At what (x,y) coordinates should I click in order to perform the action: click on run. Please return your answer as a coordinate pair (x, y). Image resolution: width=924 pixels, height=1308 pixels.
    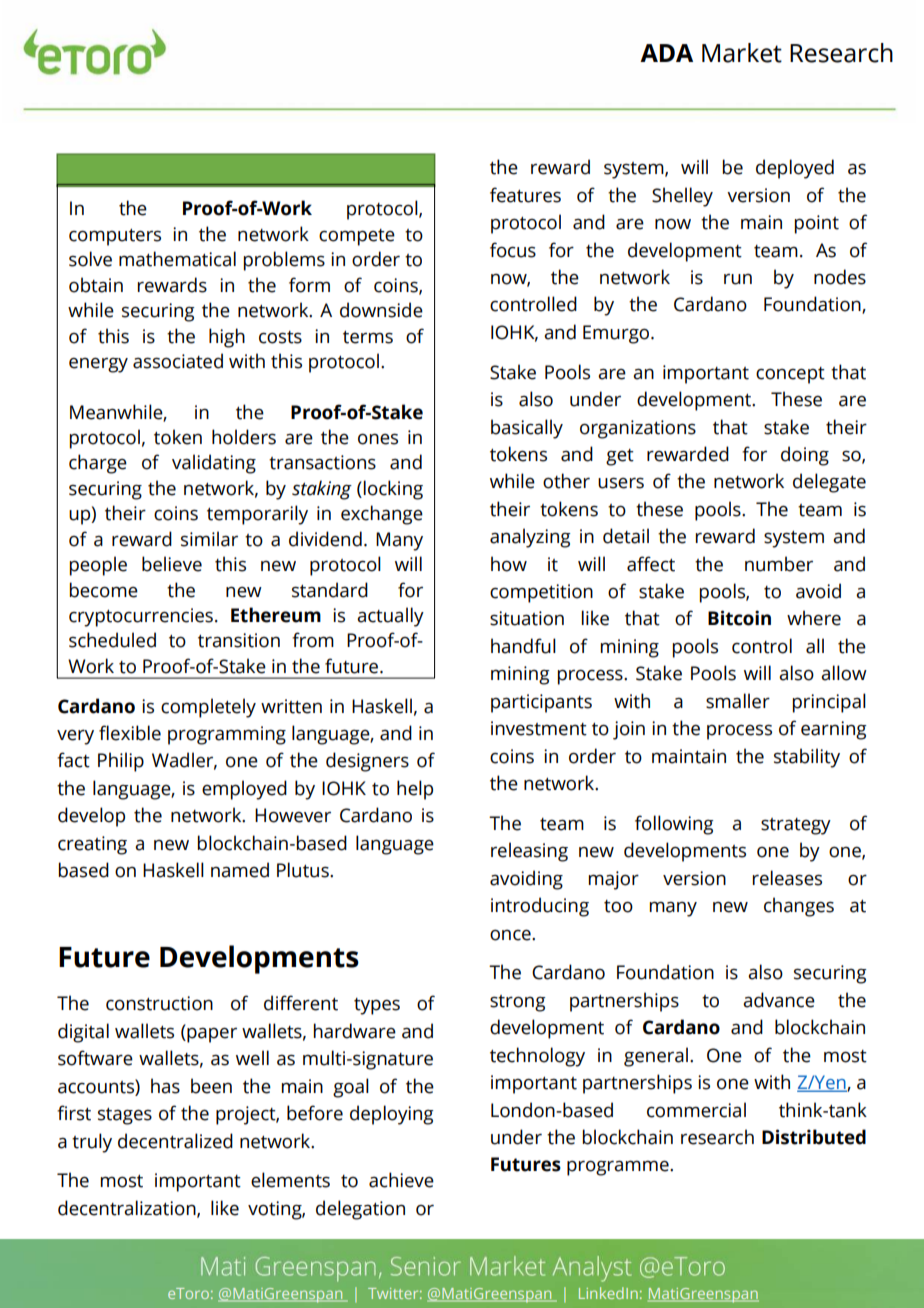
    Looking at the image, I should click on (738, 279).
